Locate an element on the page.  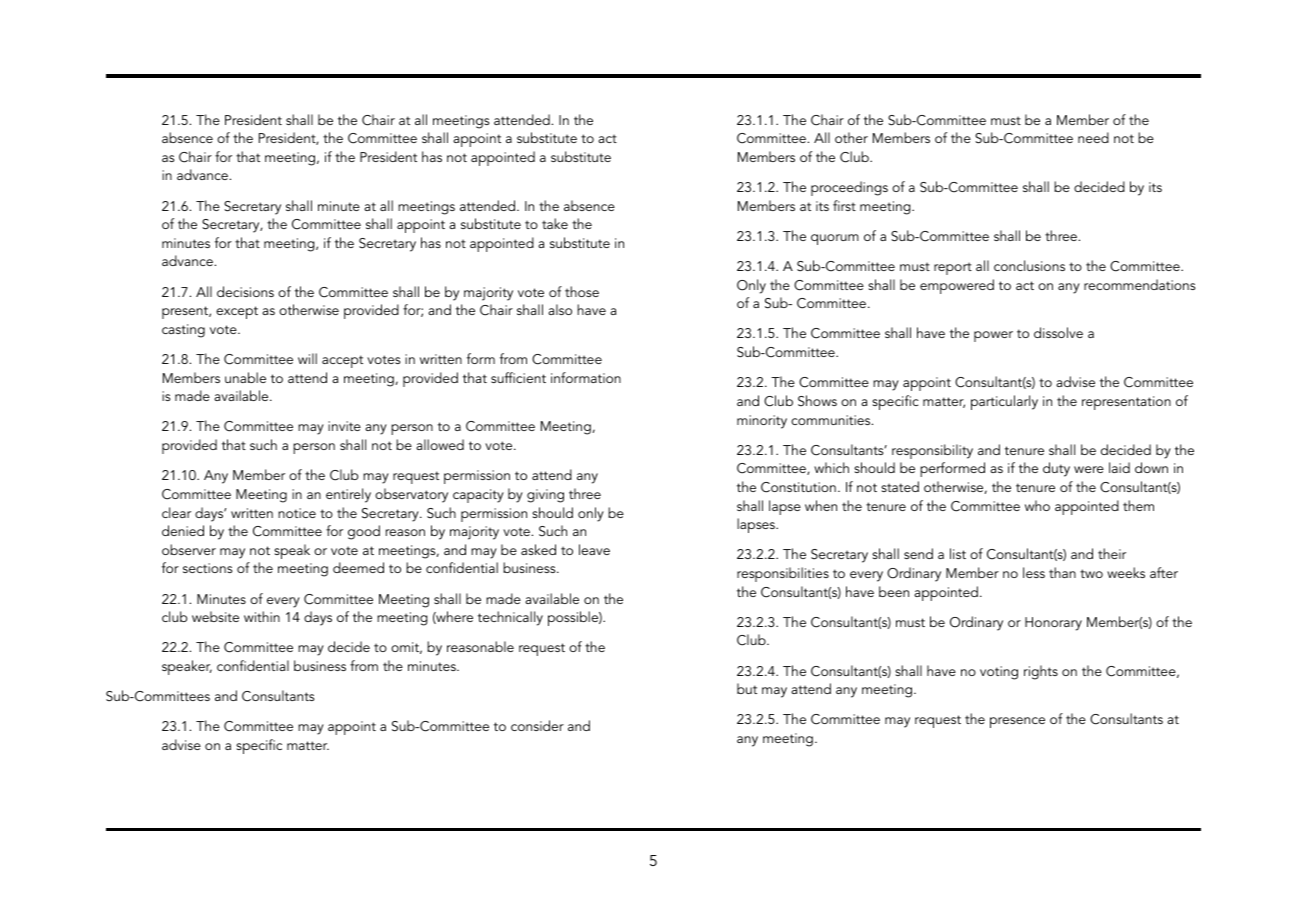
but is located at coordinates (747, 688).
